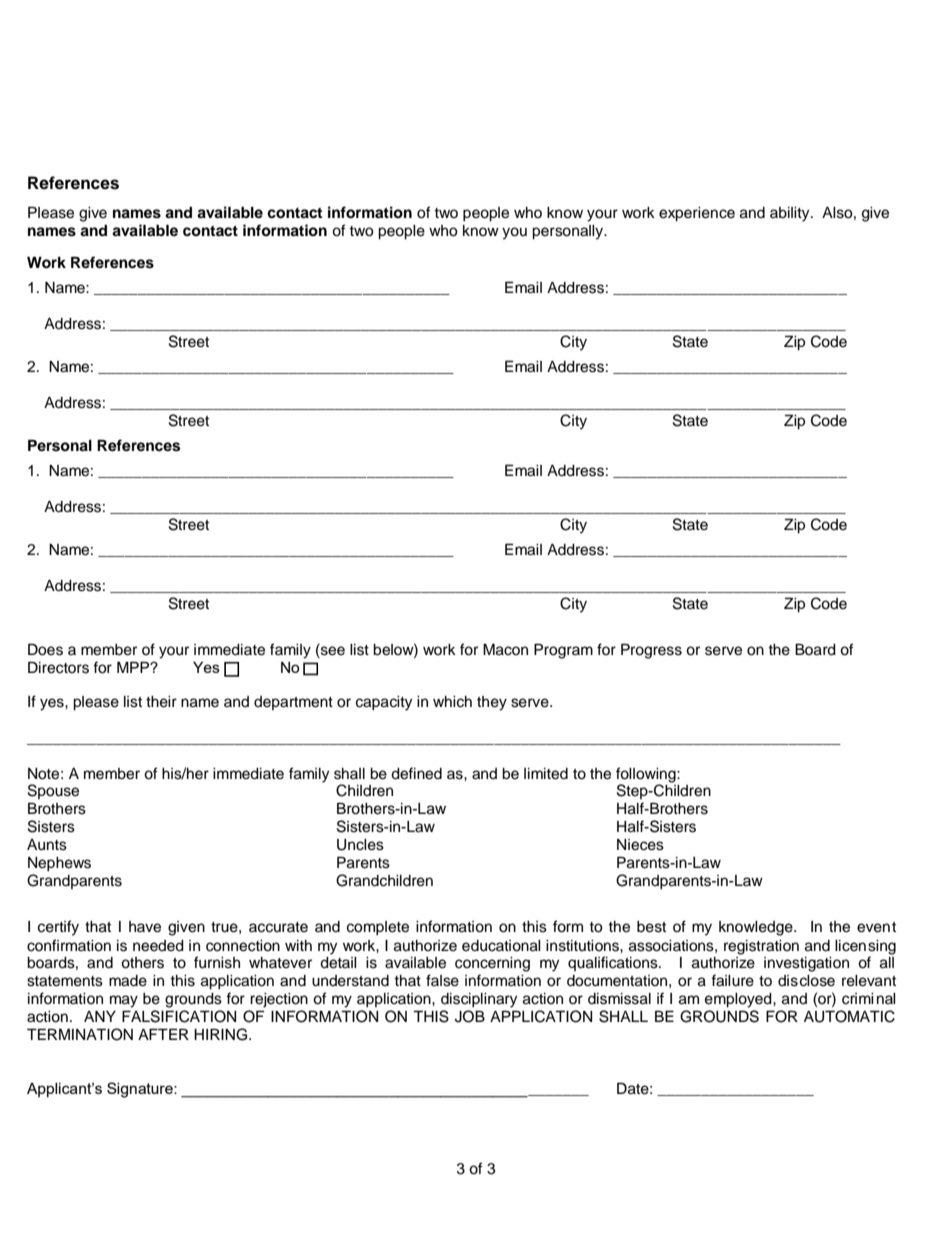 The height and width of the page is (1233, 952). Describe the element at coordinates (697, 214) in the page. I see `experience` at that location.
